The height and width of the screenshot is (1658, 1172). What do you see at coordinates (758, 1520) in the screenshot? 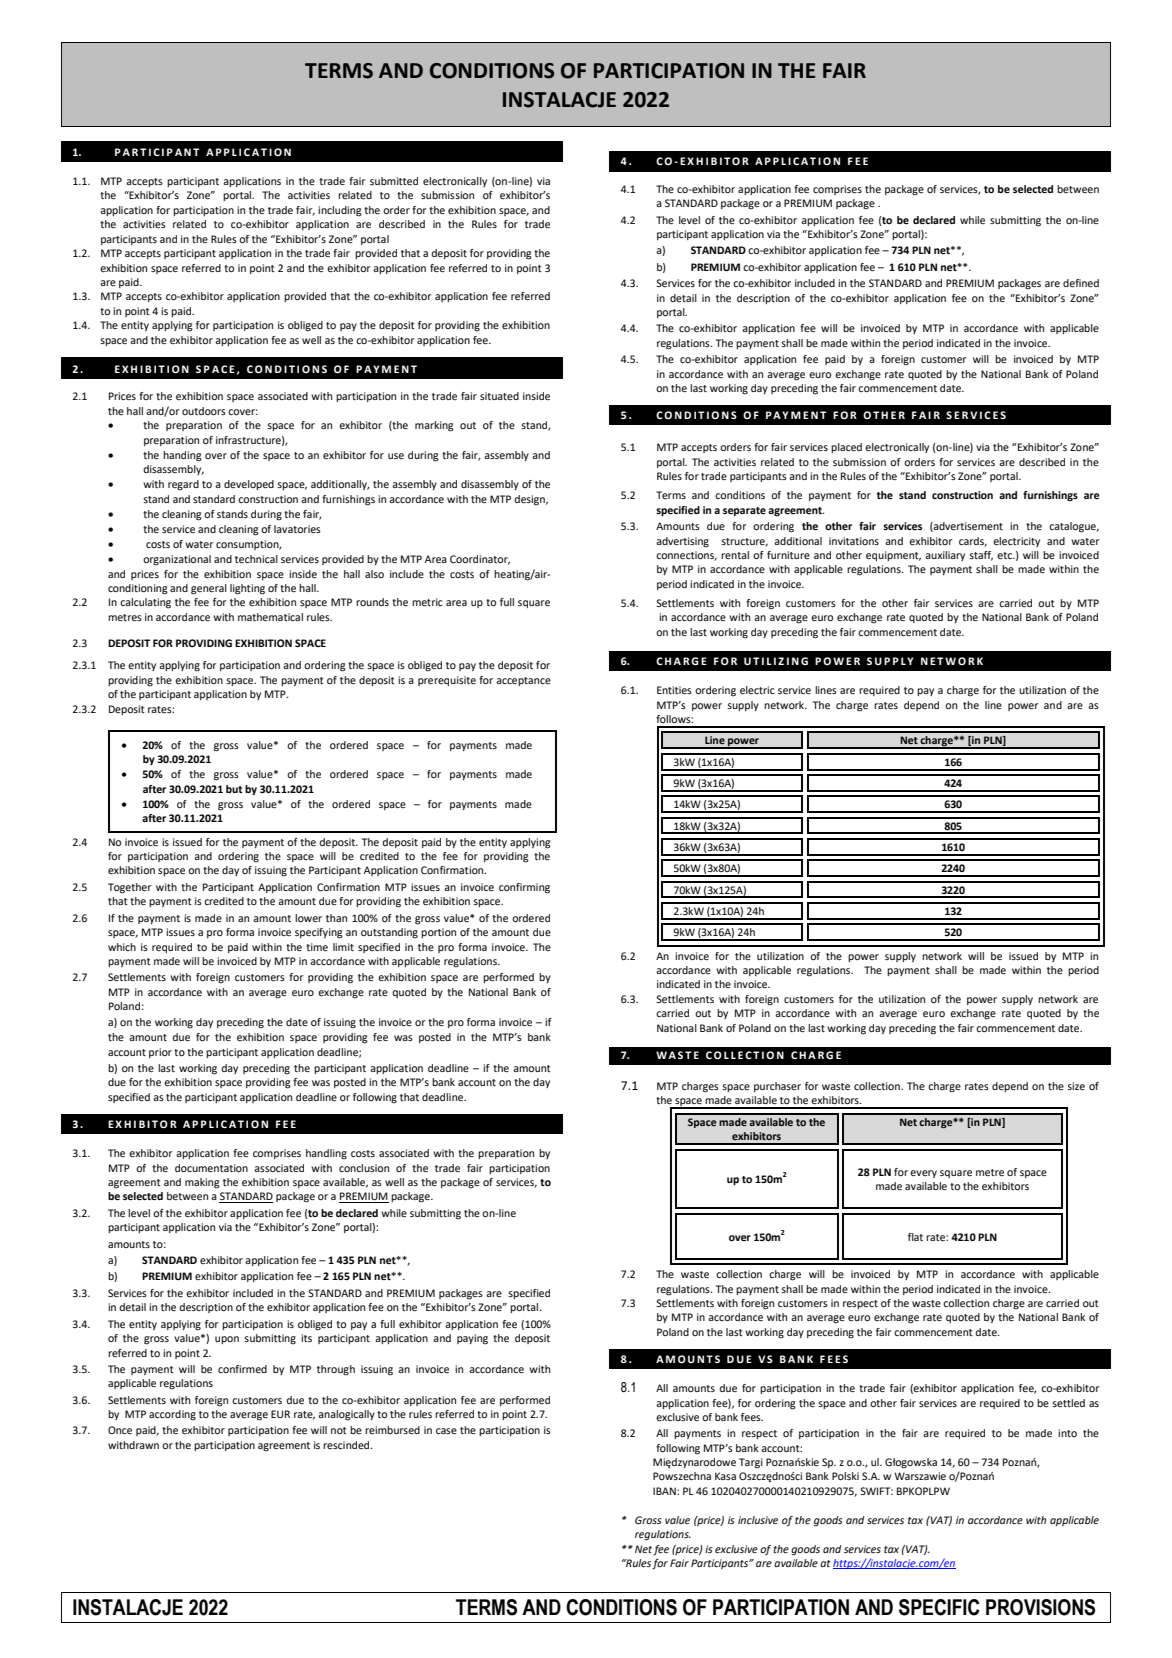
I see `inclusive` at bounding box center [758, 1520].
